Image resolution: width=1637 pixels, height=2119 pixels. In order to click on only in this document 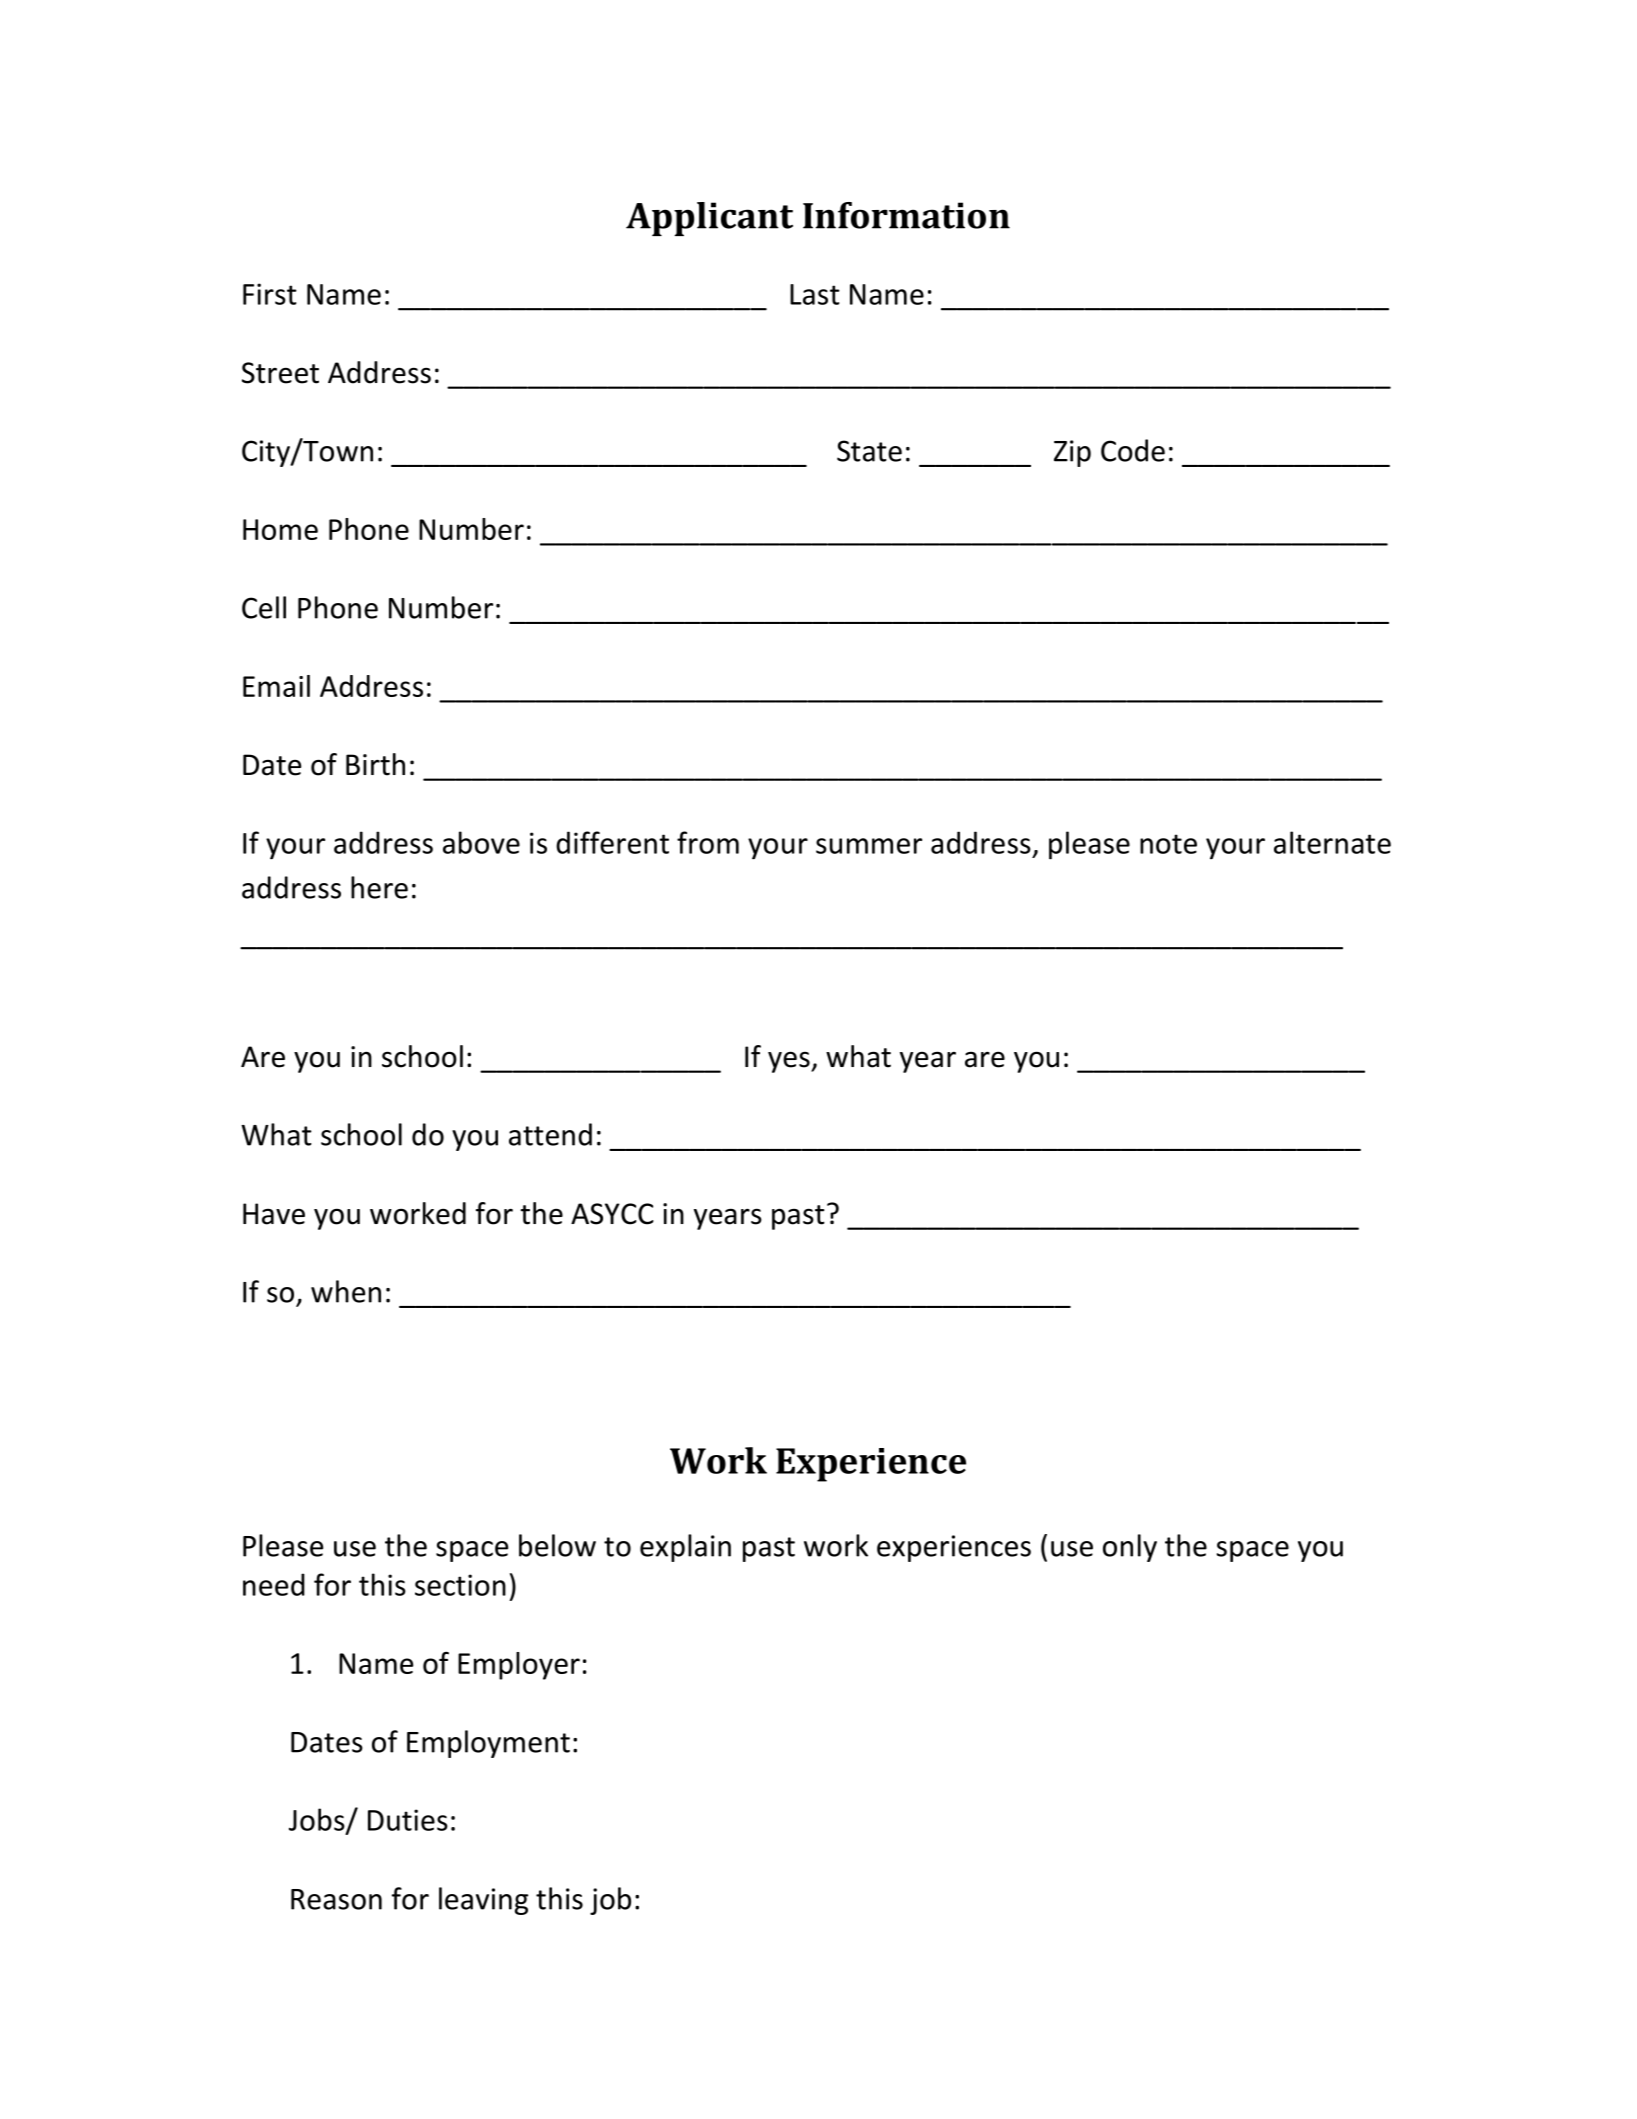, I will do `click(1130, 1548)`.
